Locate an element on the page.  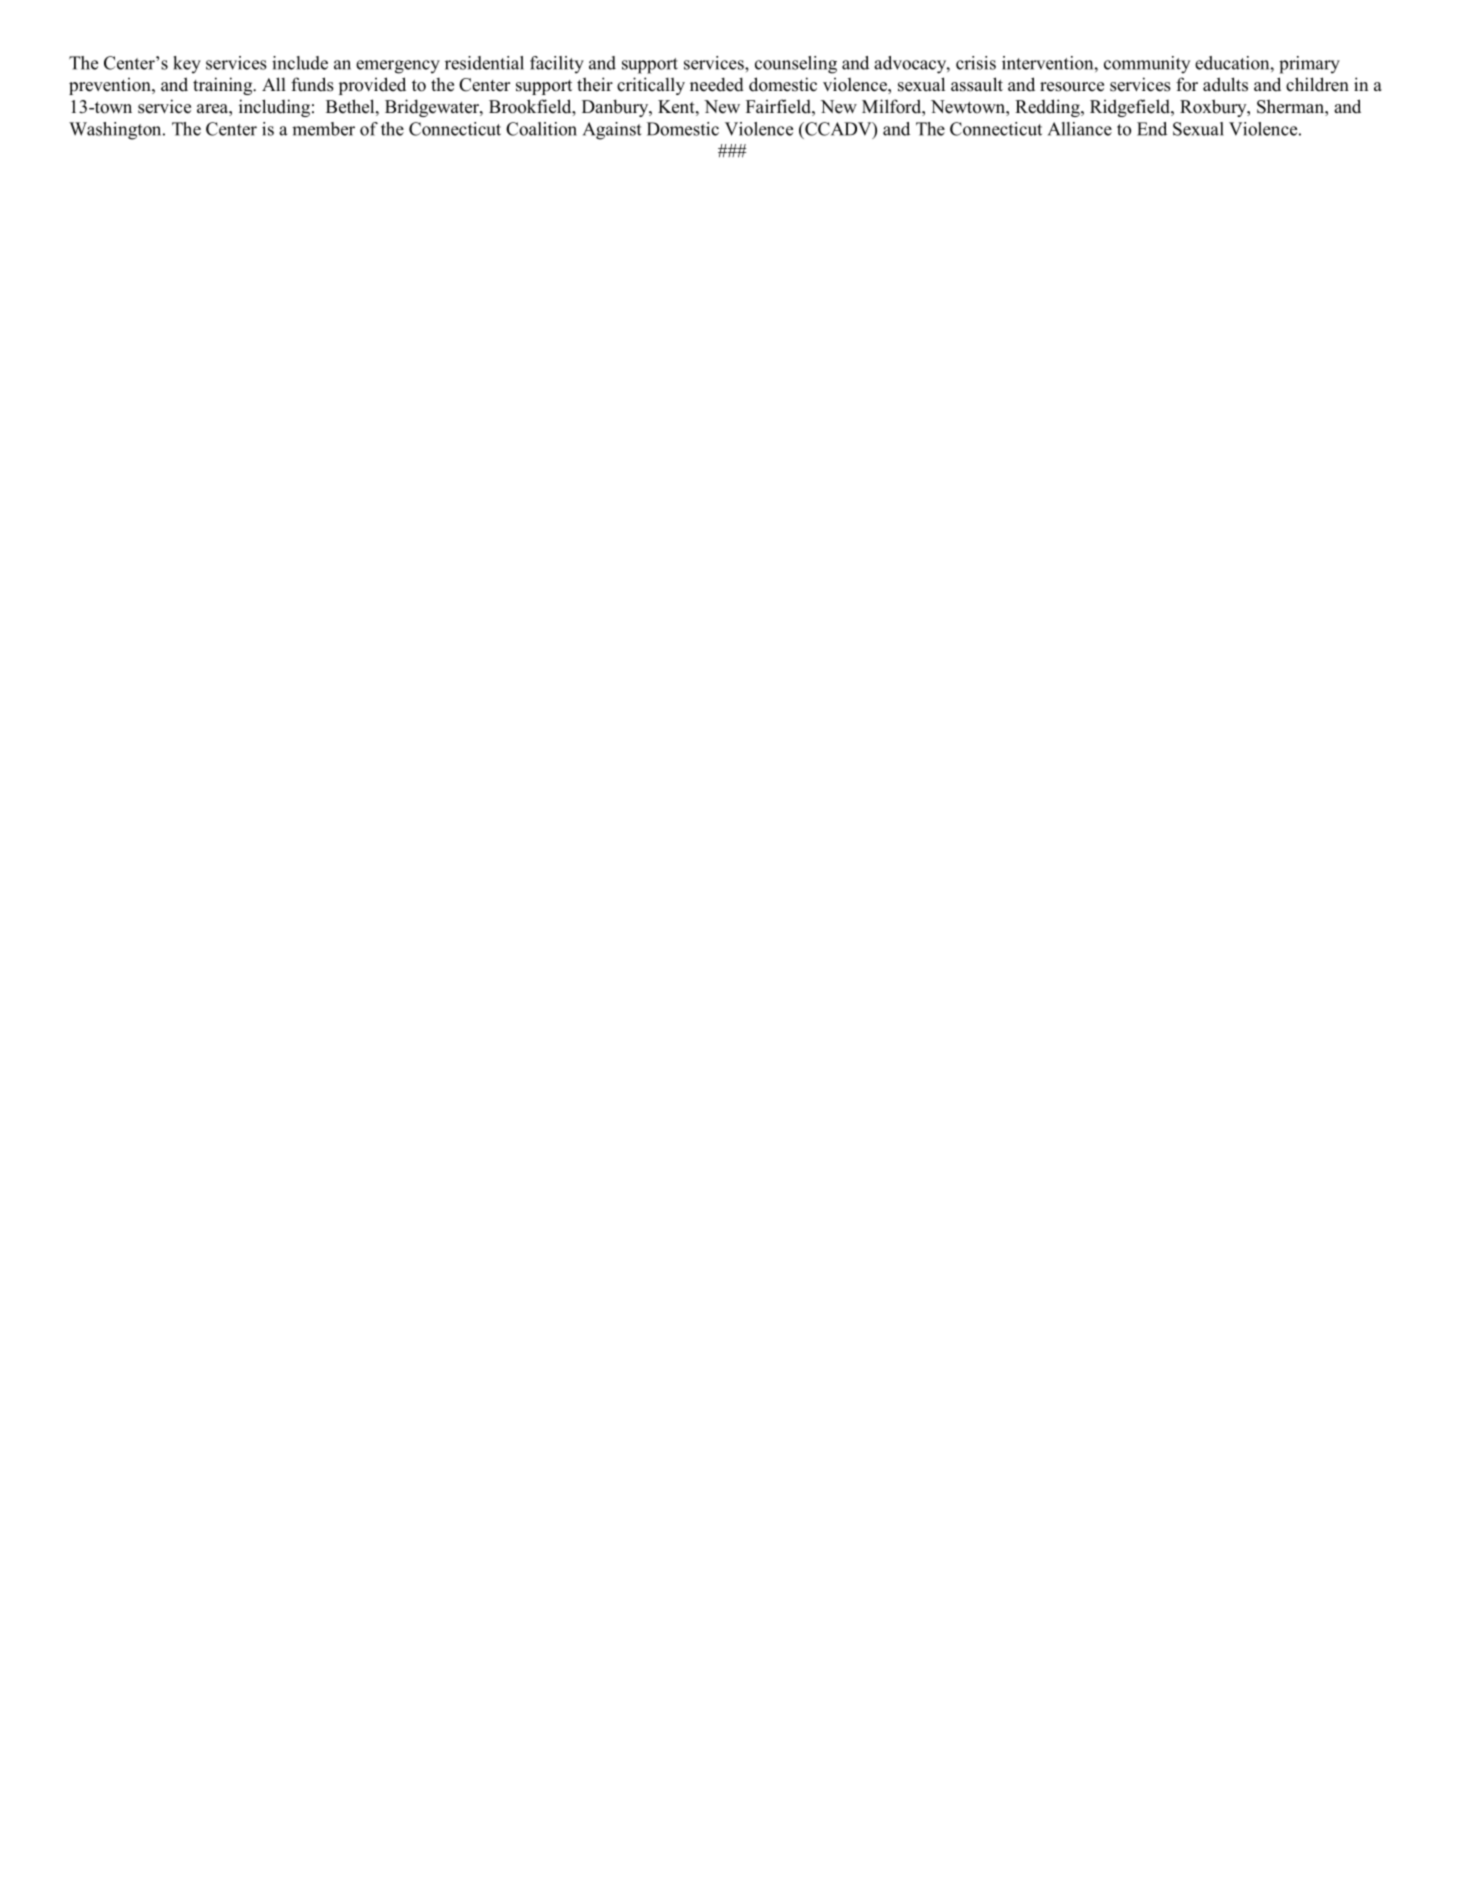
End is located at coordinates (1152, 129).
